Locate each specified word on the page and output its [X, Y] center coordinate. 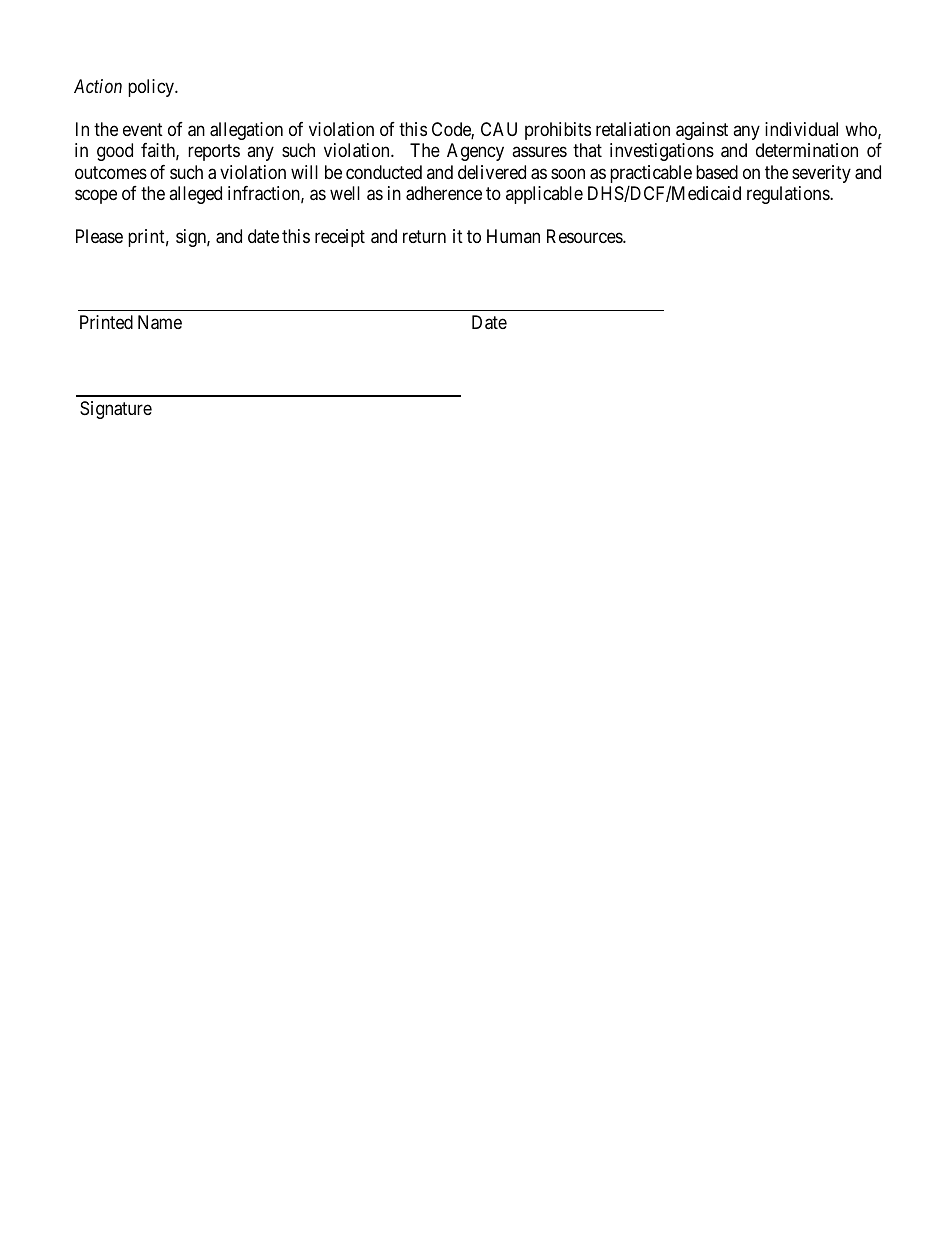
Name [160, 322]
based [717, 172]
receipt [340, 238]
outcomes [111, 172]
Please [99, 236]
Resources [585, 236]
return [424, 236]
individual [801, 129]
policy [152, 88]
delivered [492, 172]
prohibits [558, 131]
